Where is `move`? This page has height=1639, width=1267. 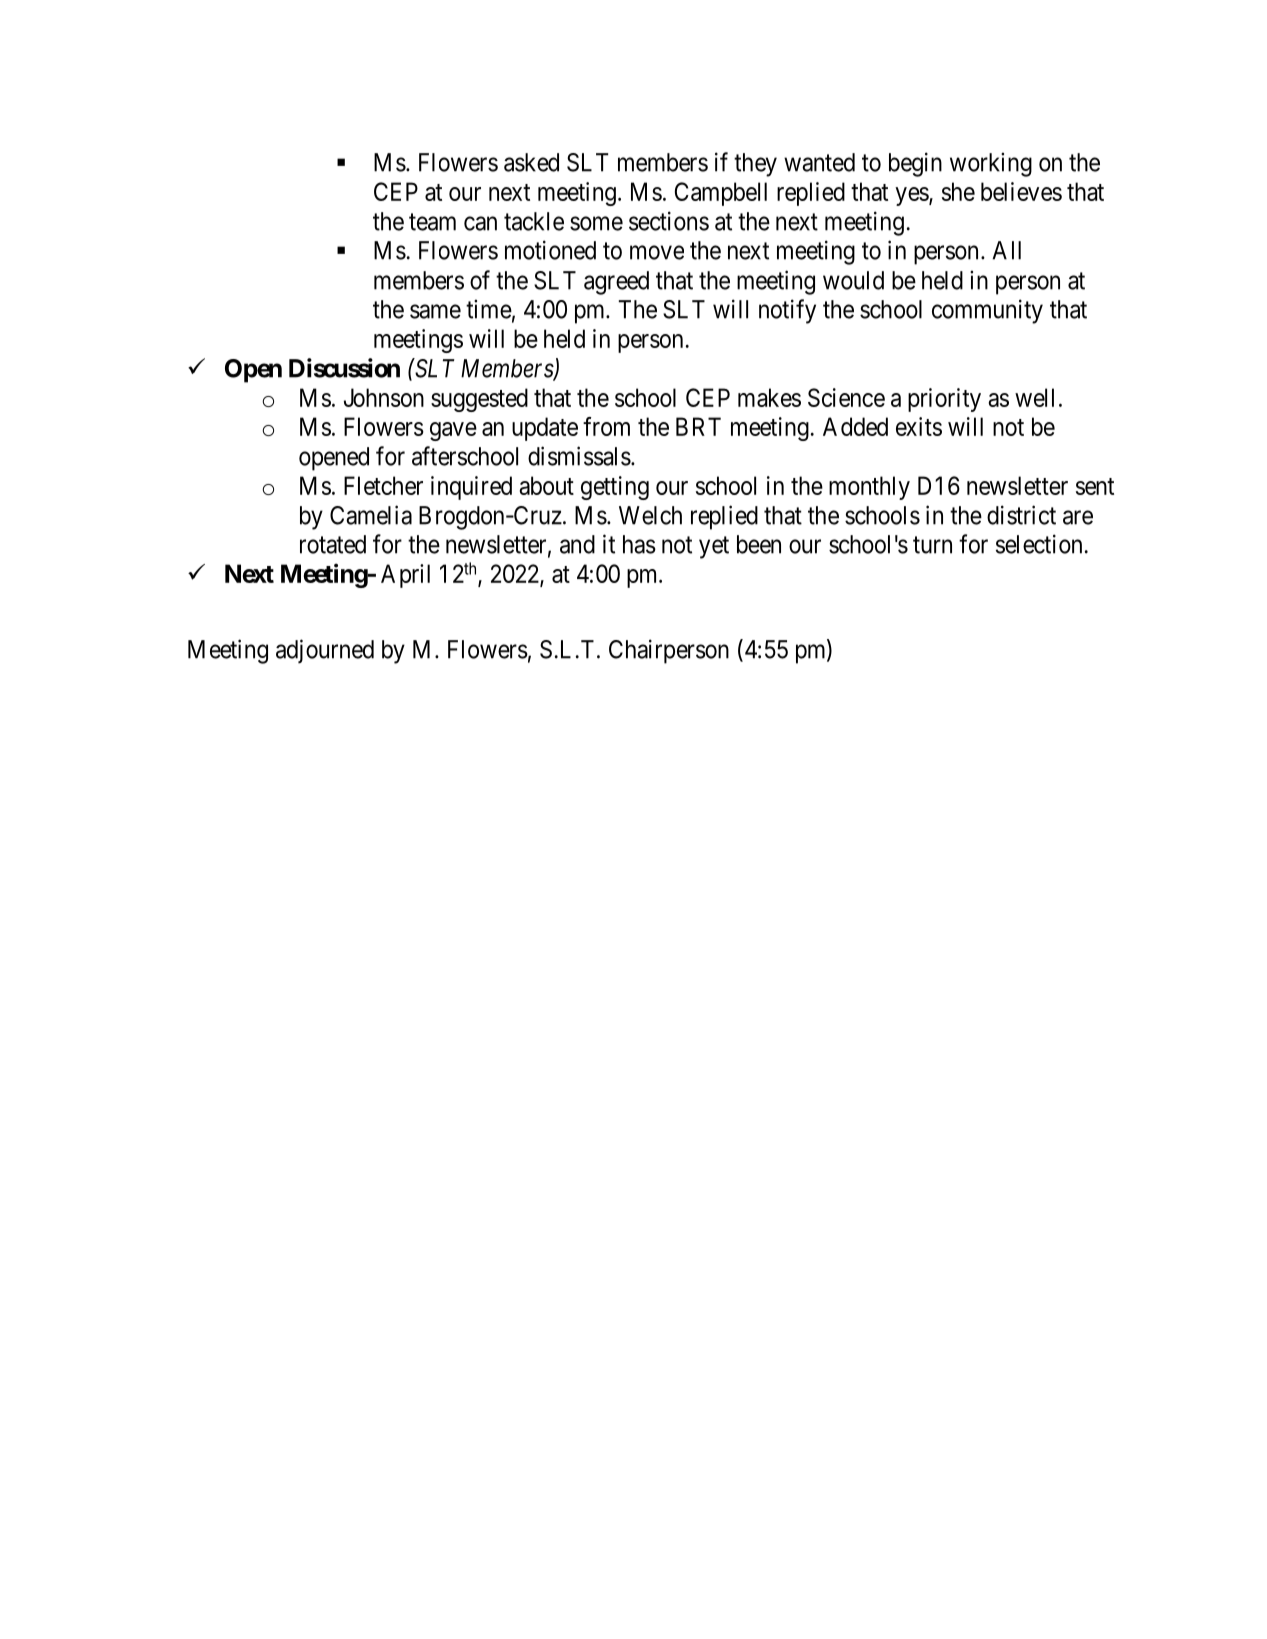
move is located at coordinates (657, 252).
